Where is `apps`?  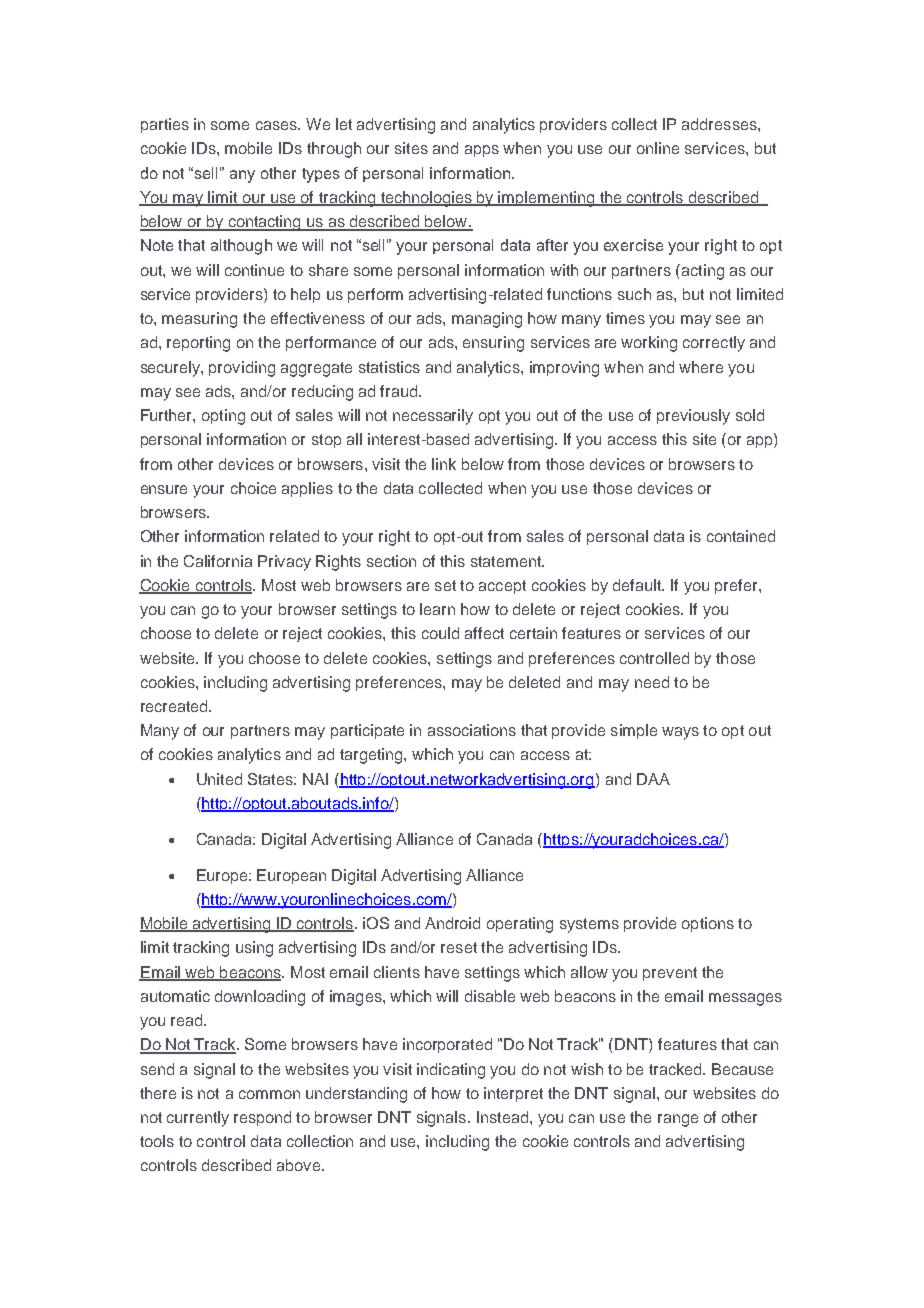 apps is located at coordinates (482, 151).
